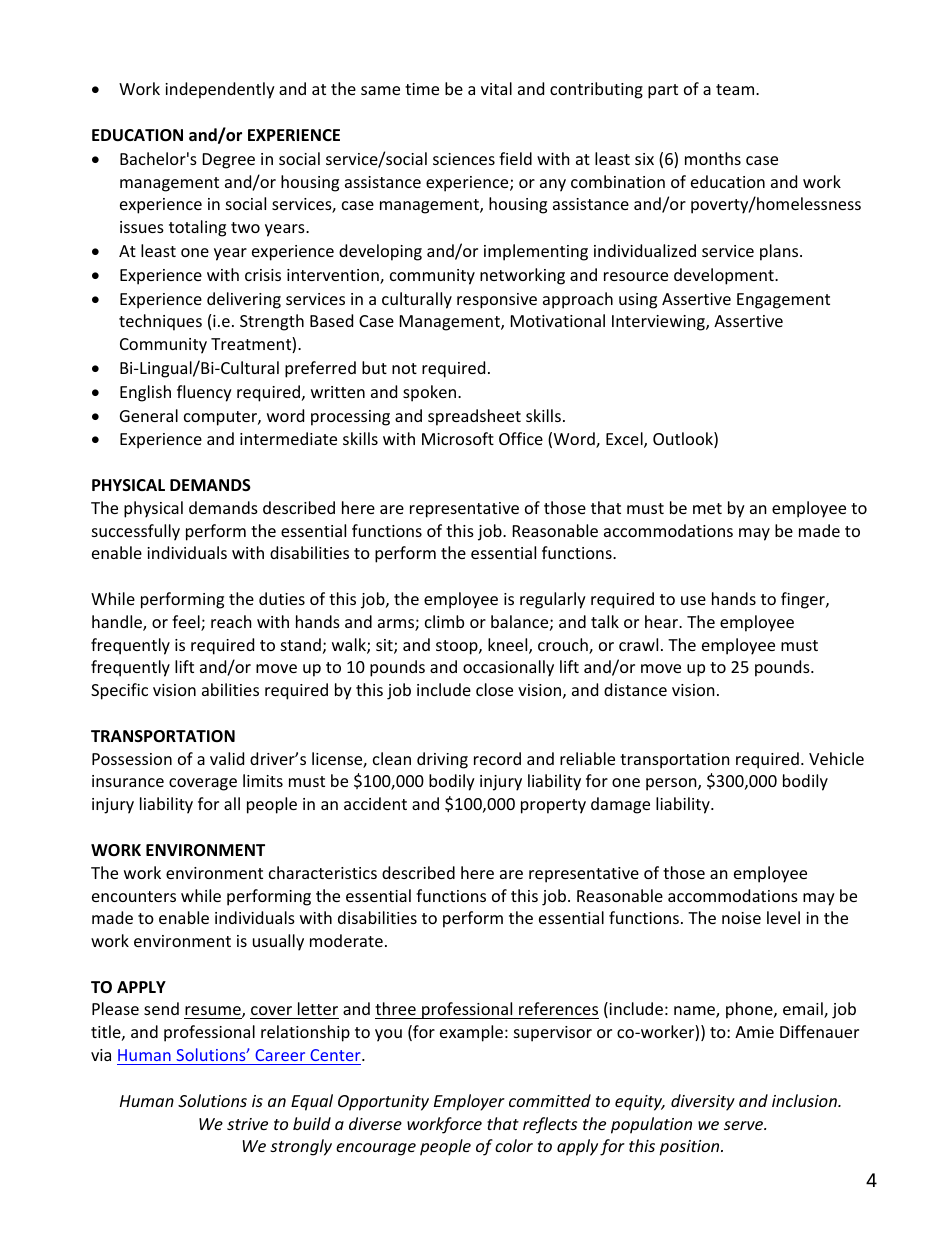 The image size is (952, 1233). I want to click on valid, so click(227, 758).
